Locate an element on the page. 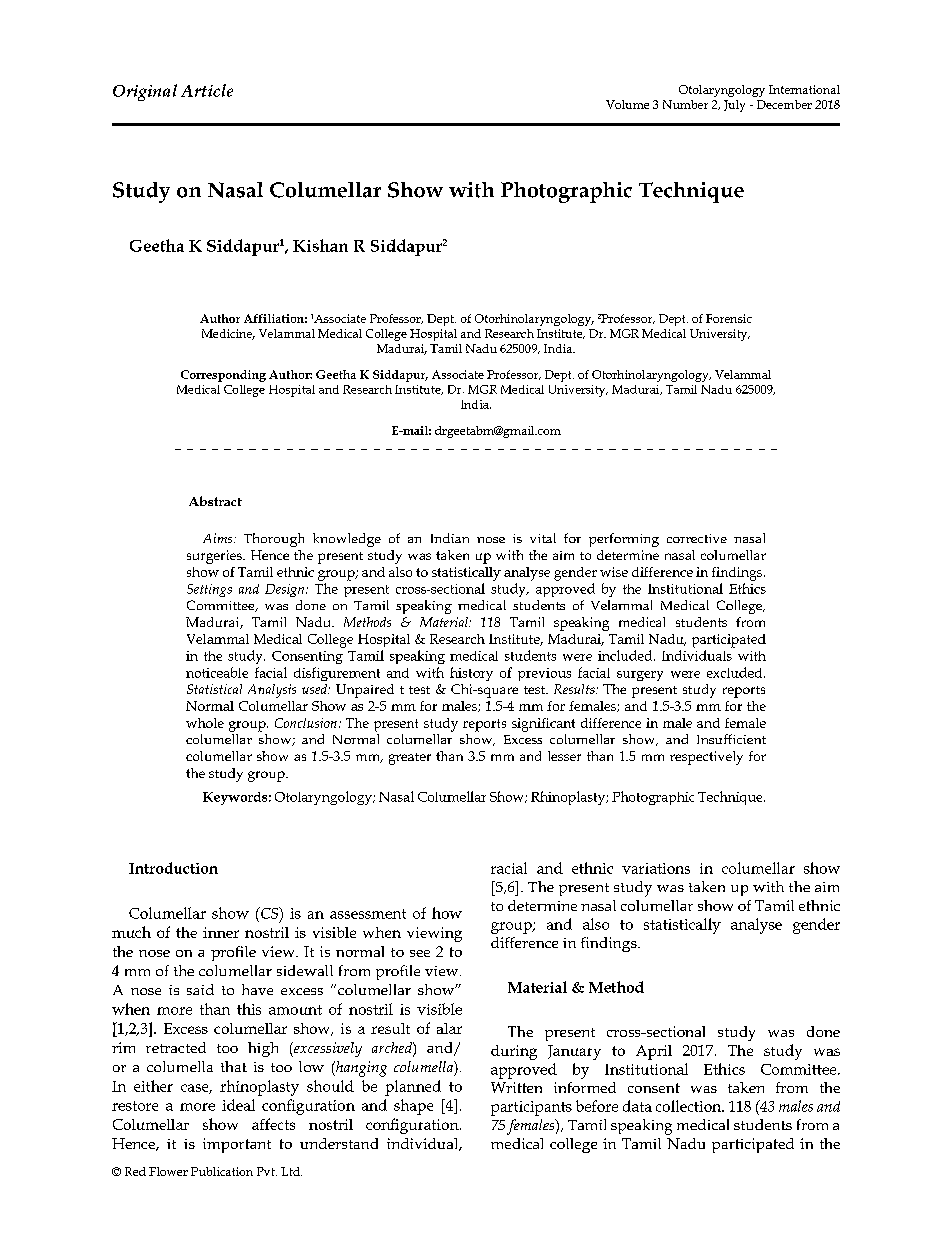 Image resolution: width=952 pixels, height=1233 pixels. important is located at coordinates (237, 1145).
